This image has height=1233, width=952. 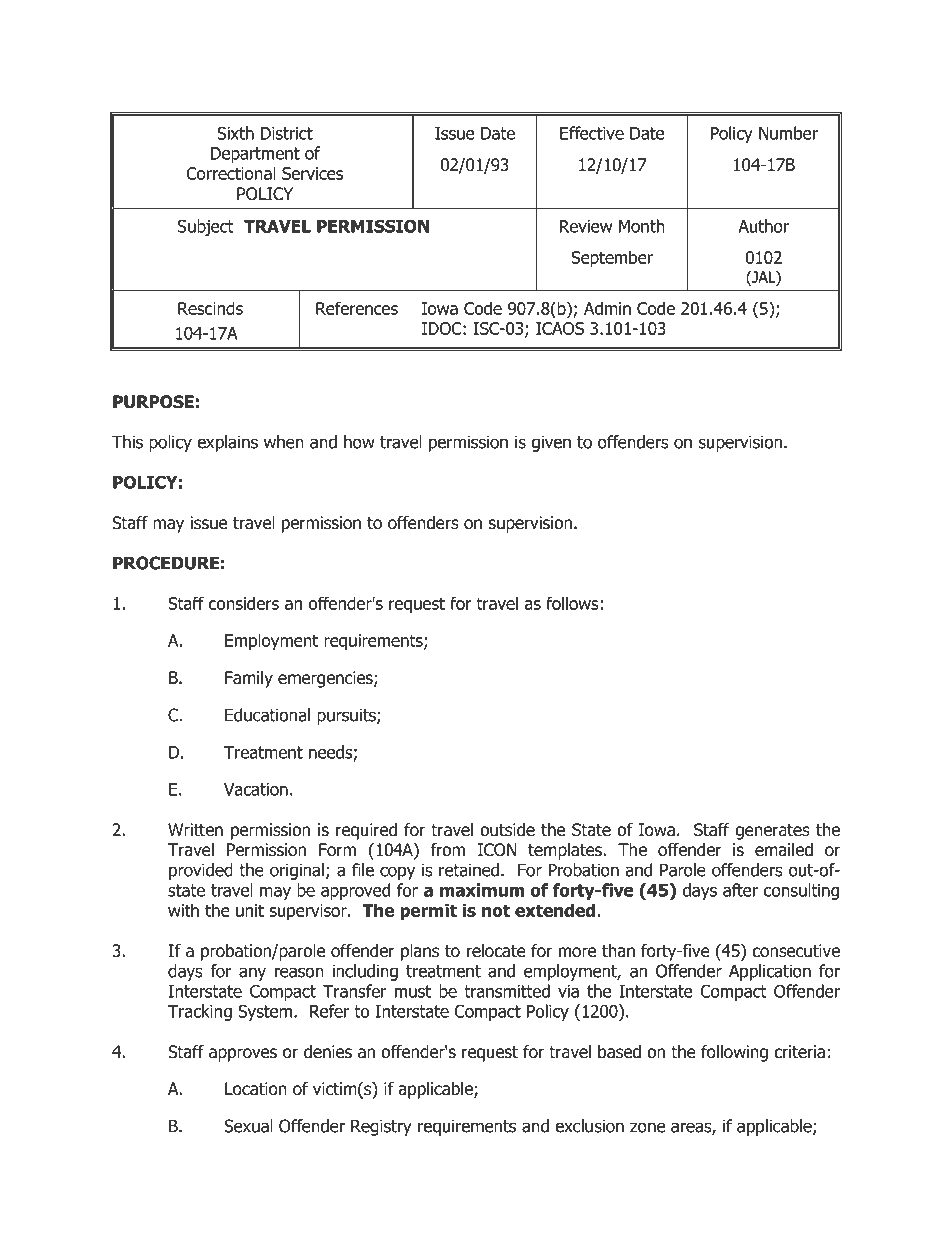 What do you see at coordinates (153, 402) in the image?
I see `PURPOSE` at bounding box center [153, 402].
